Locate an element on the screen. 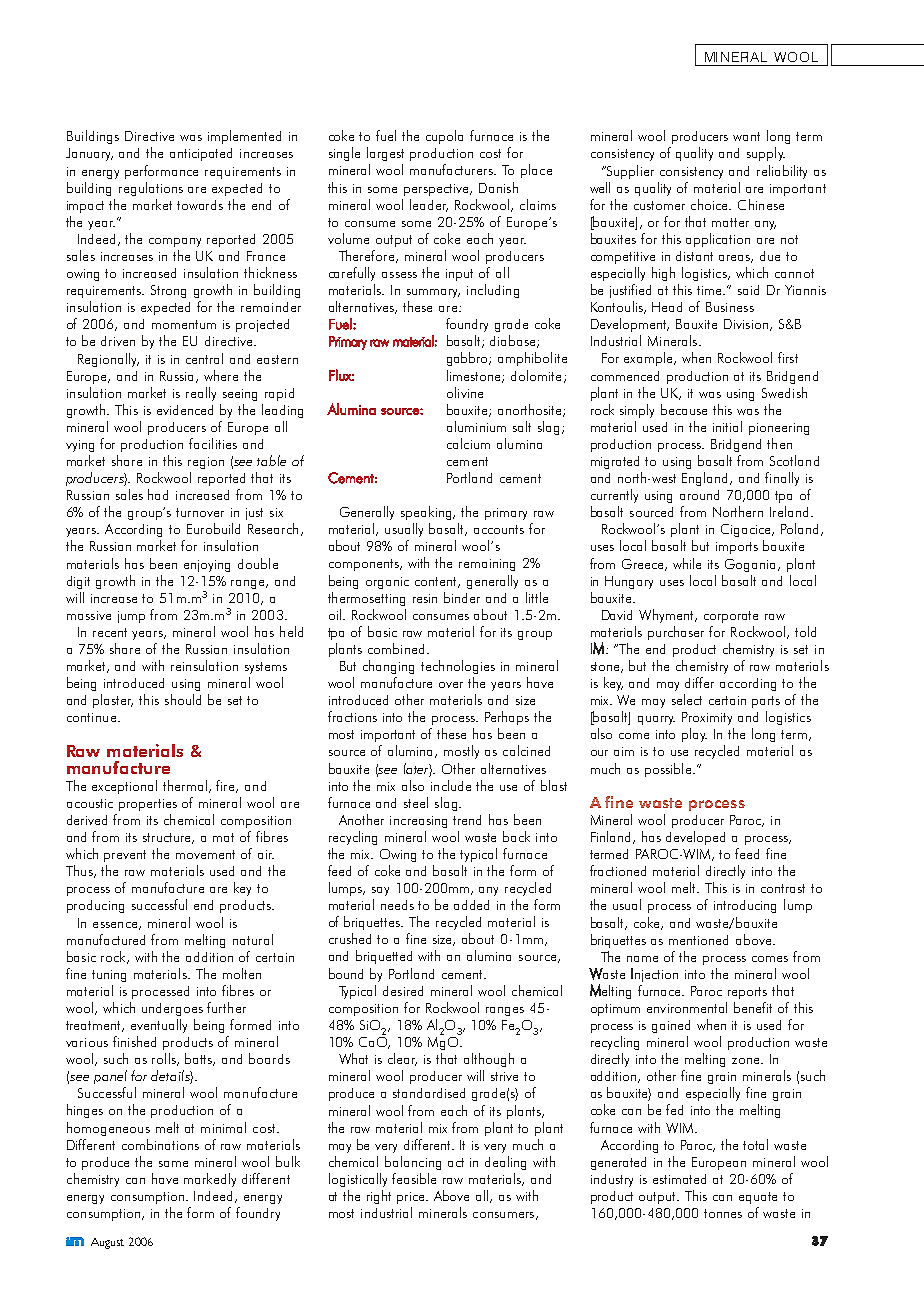 Image resolution: width=924 pixels, height=1308 pixels. should is located at coordinates (183, 699).
